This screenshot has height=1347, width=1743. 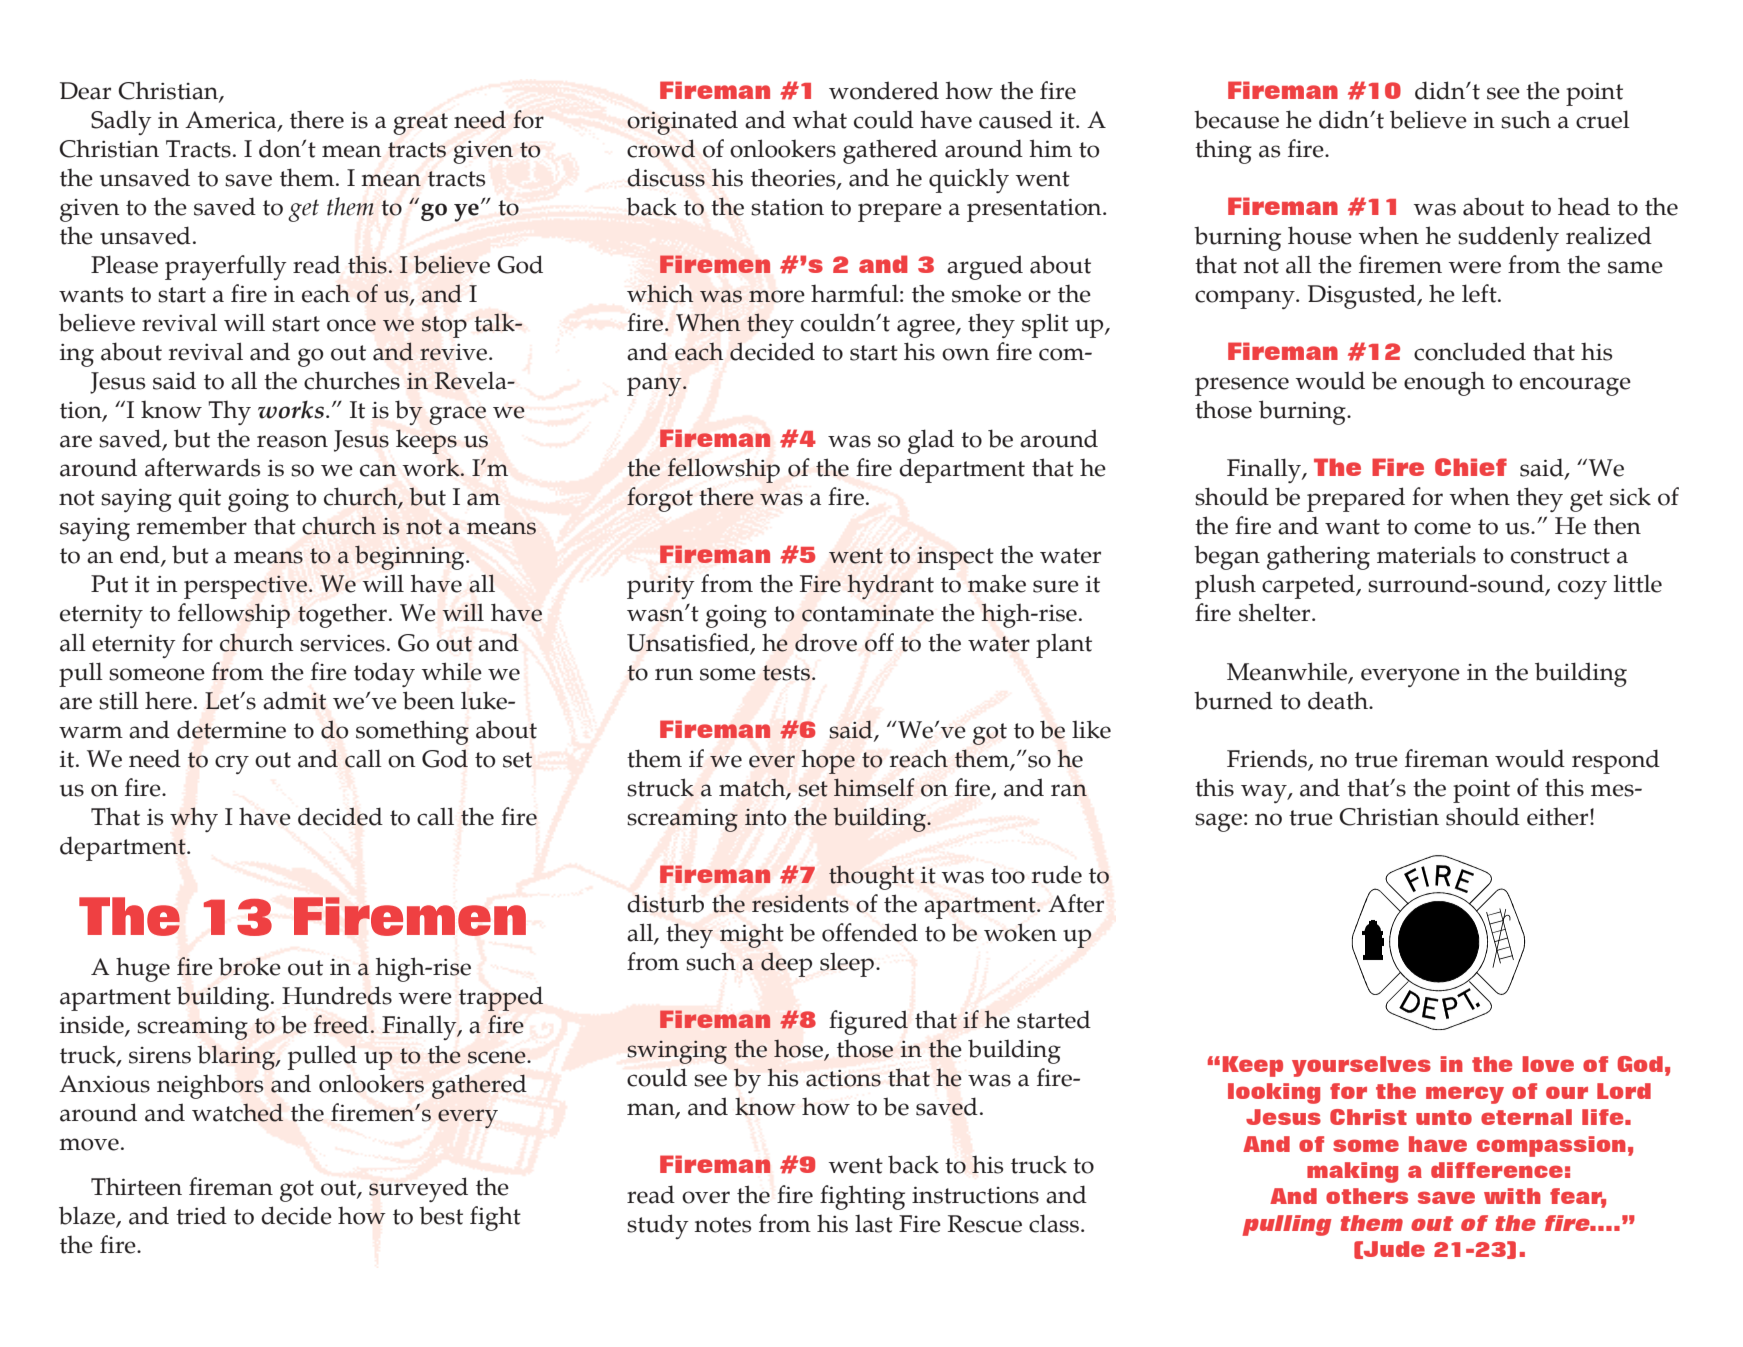 What do you see at coordinates (931, 441) in the screenshot?
I see `glad` at bounding box center [931, 441].
